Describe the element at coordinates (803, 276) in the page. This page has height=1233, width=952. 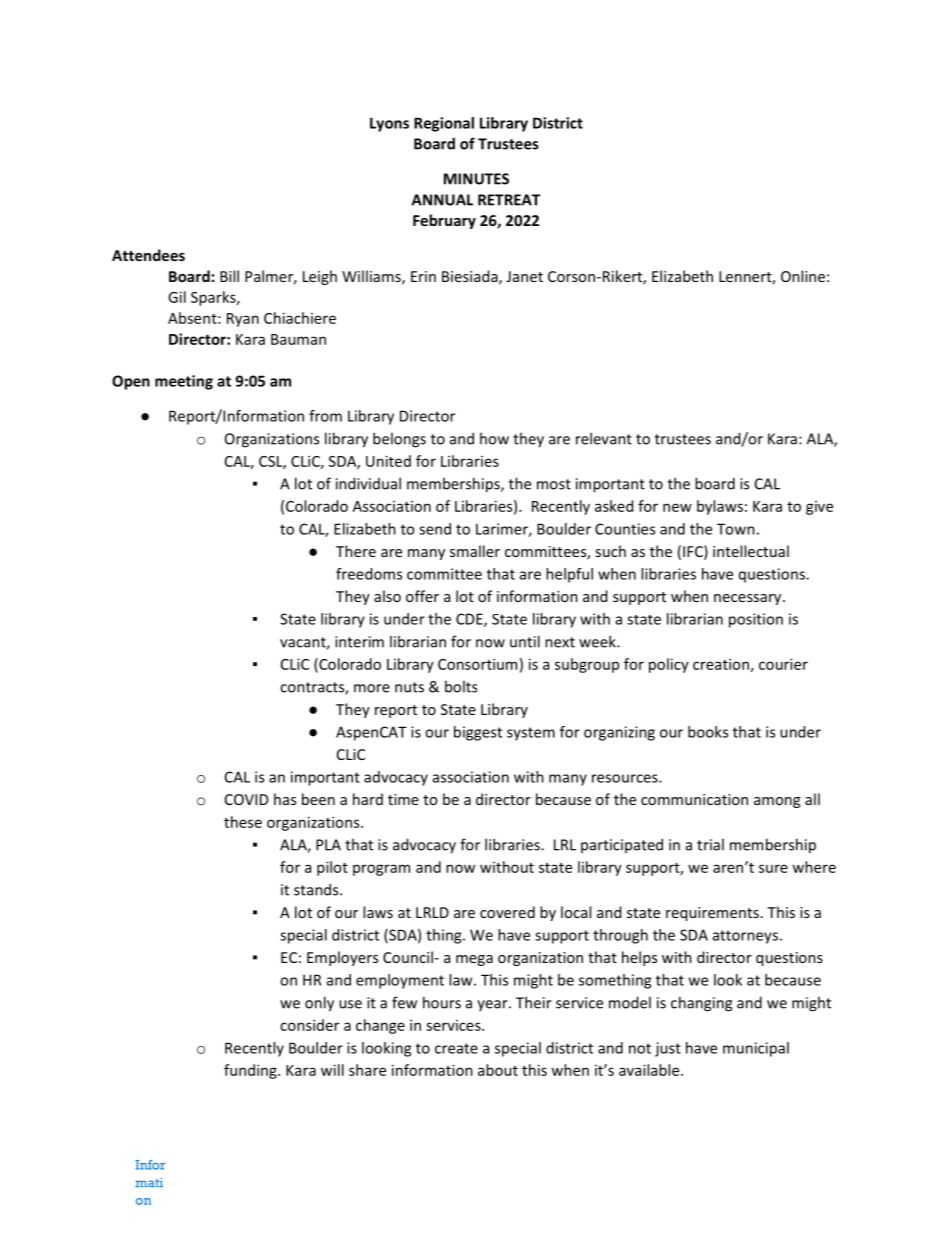
I see `Online` at that location.
